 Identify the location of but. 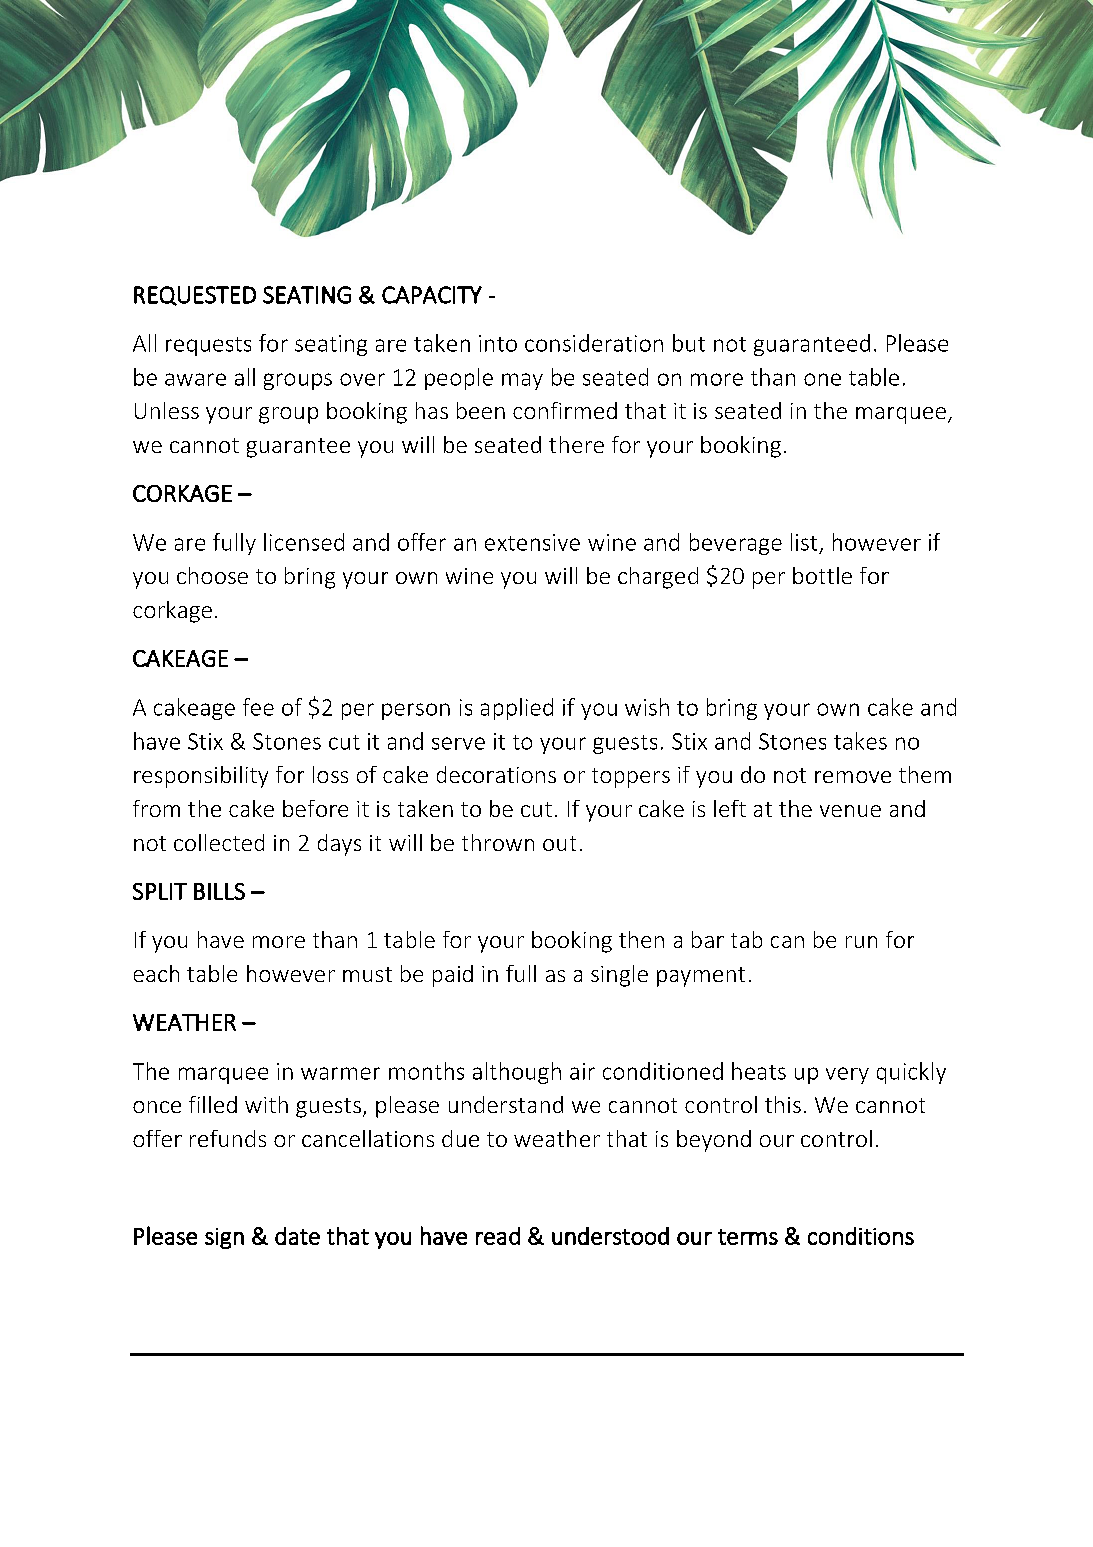
(689, 343).
